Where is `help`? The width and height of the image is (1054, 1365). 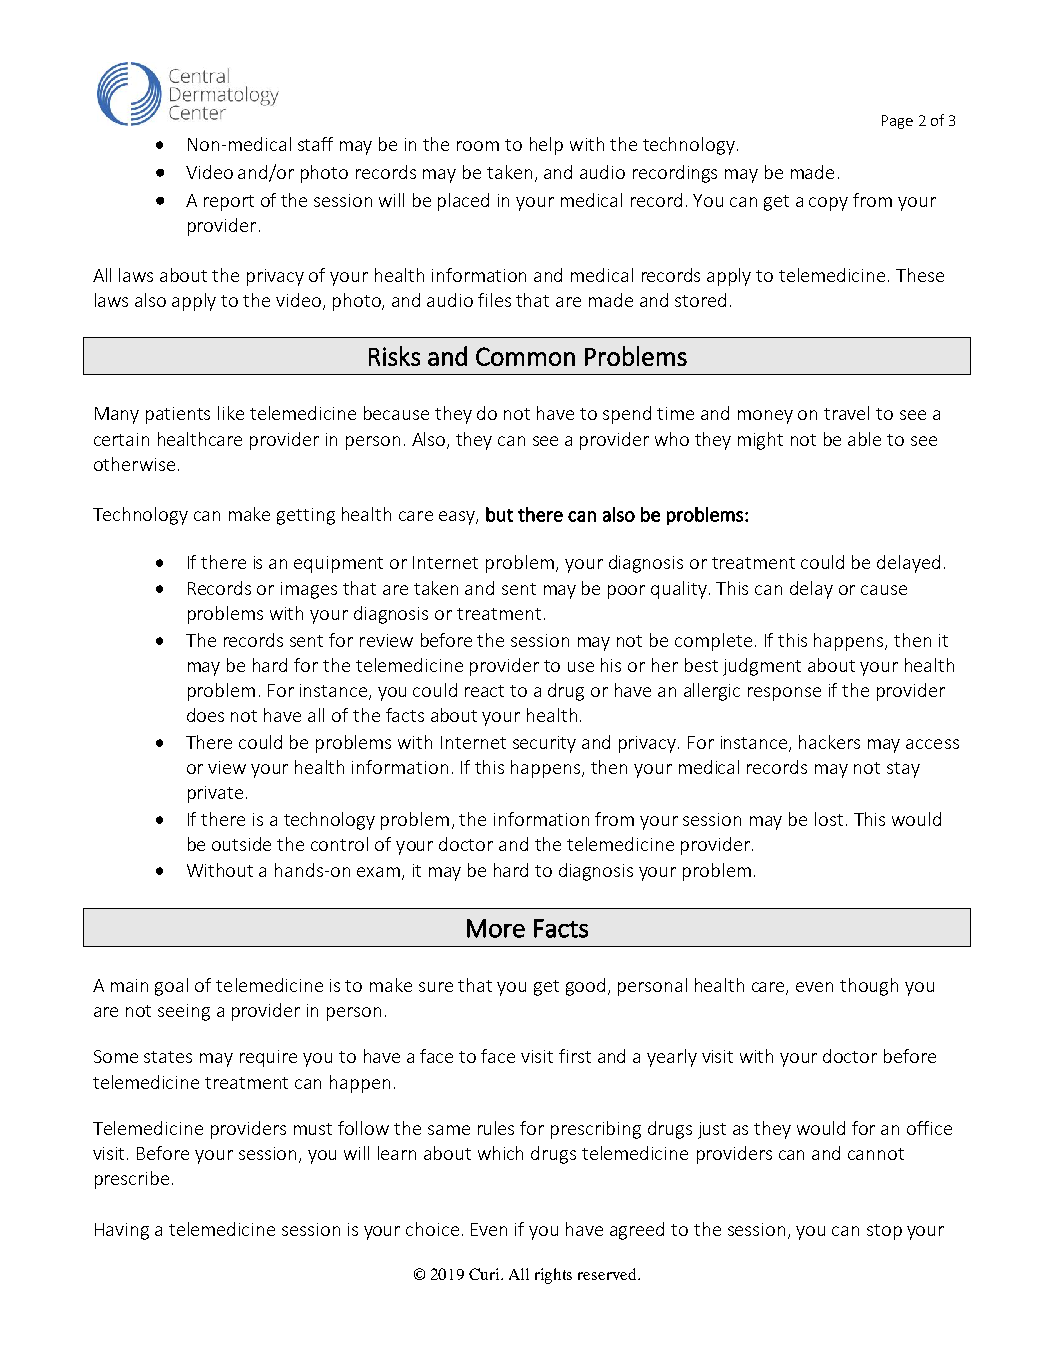
help is located at coordinates (546, 146).
